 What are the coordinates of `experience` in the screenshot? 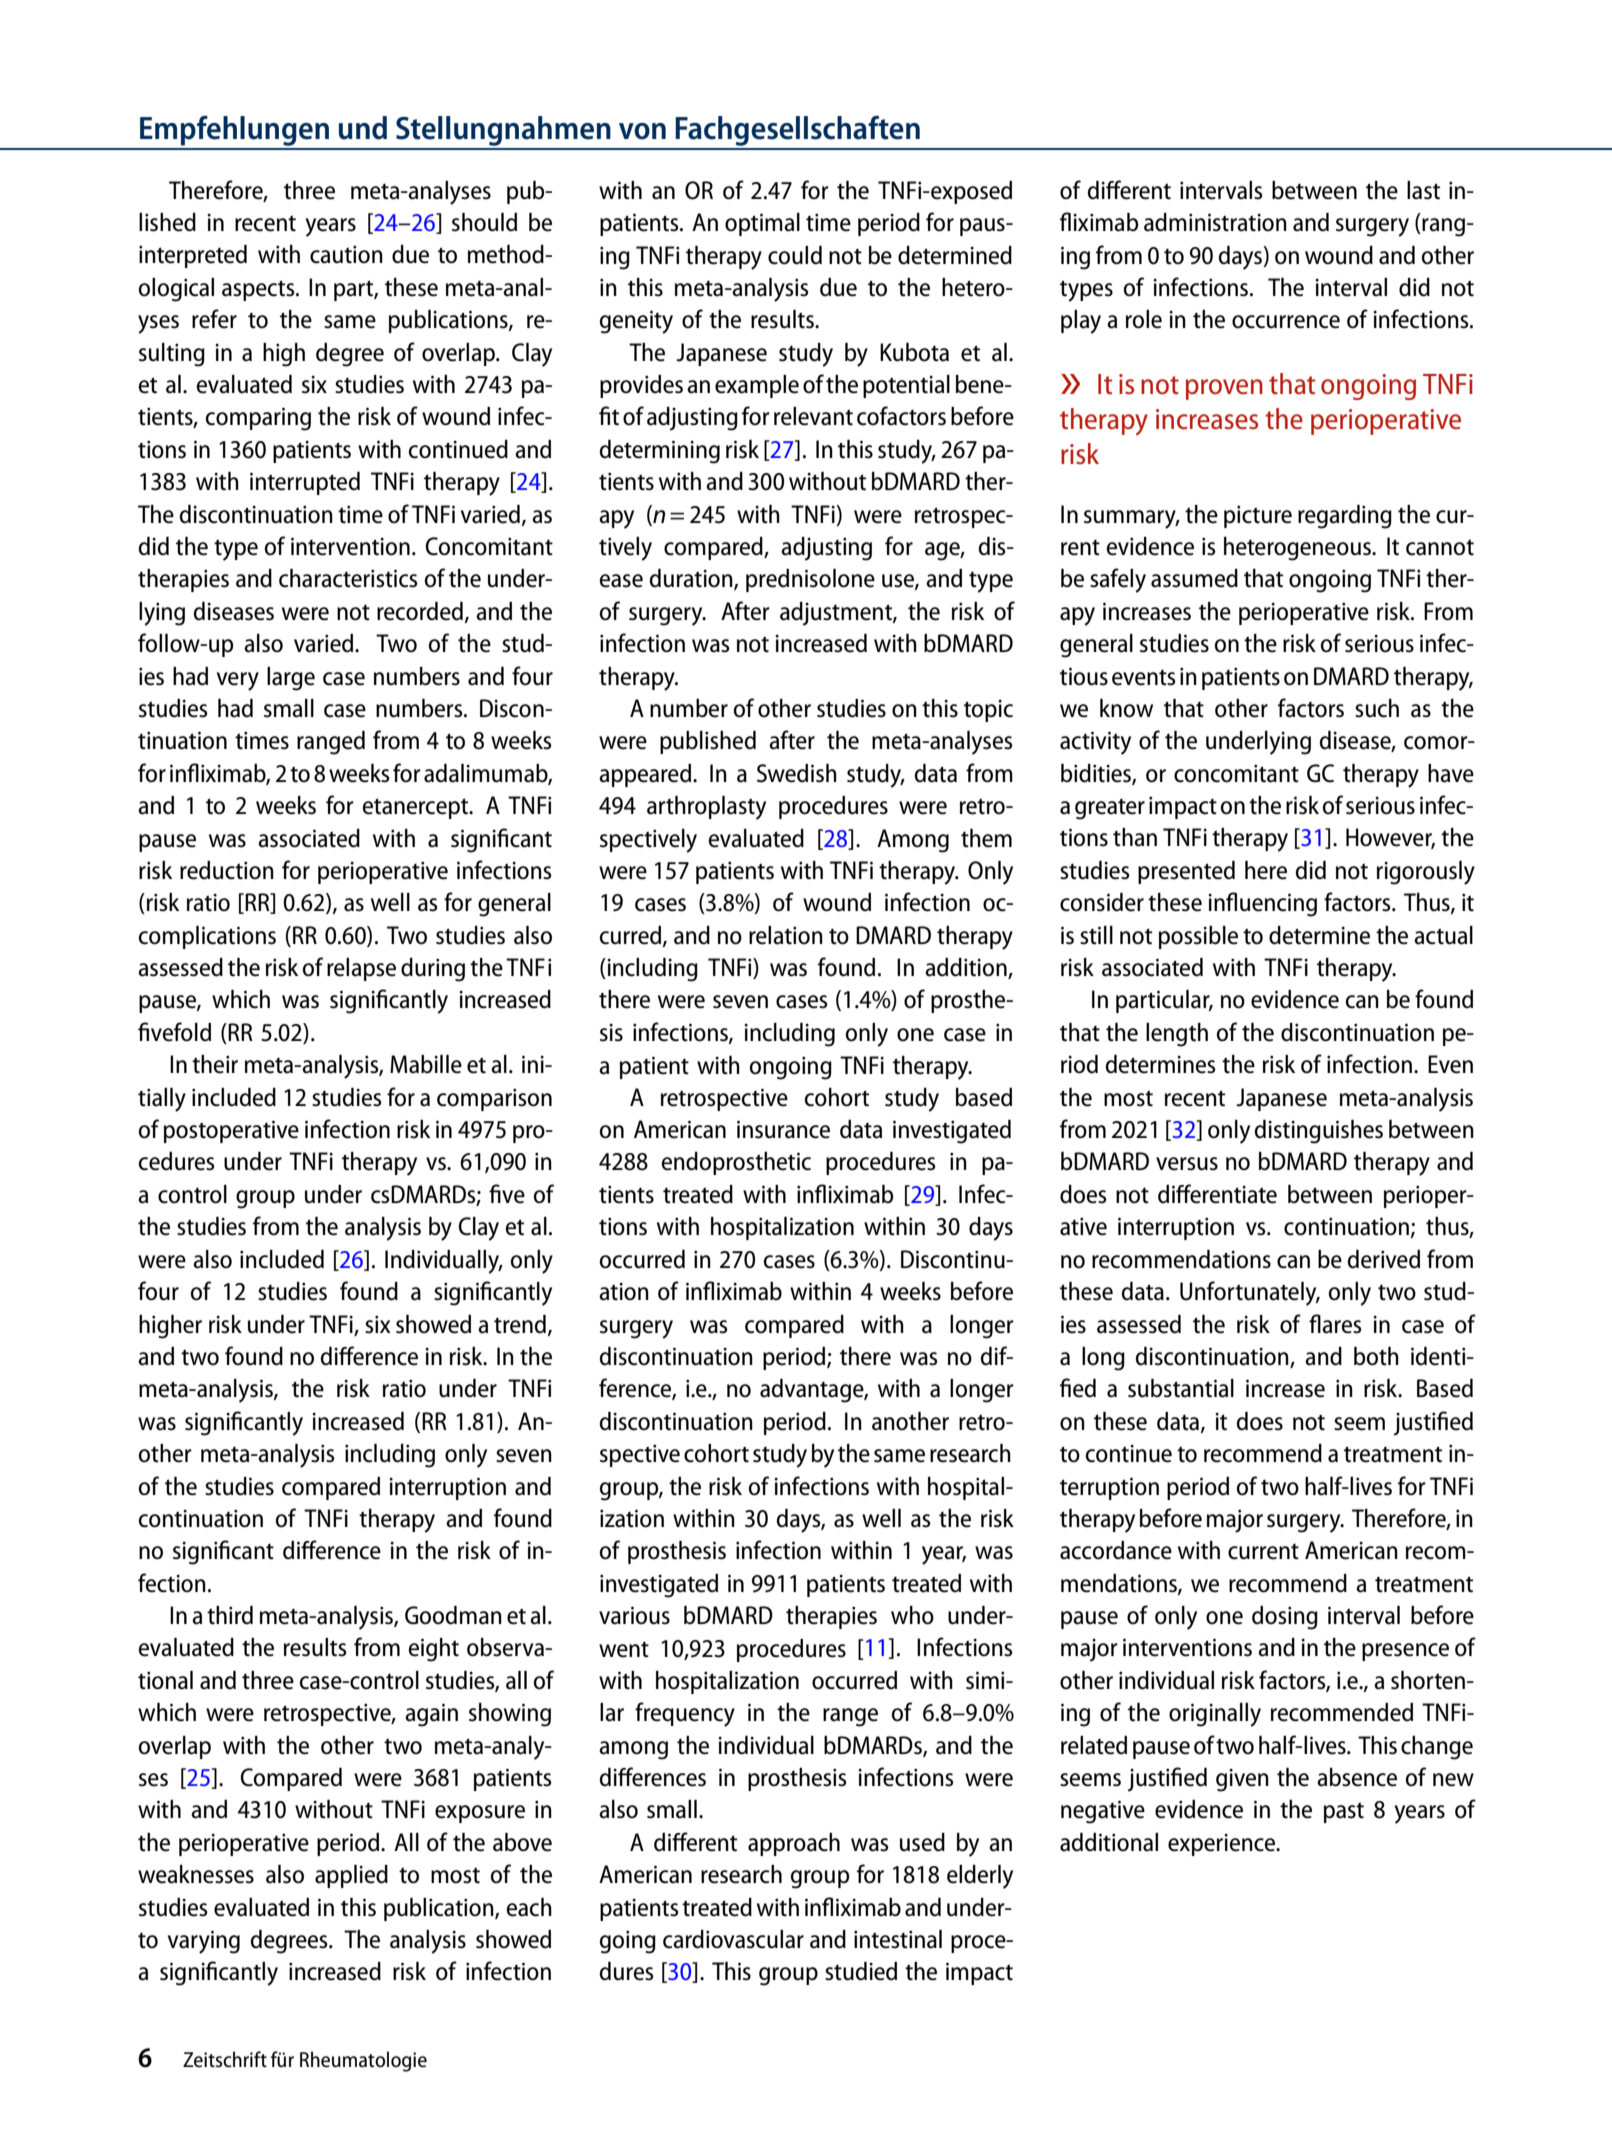 It's located at (1223, 1845).
